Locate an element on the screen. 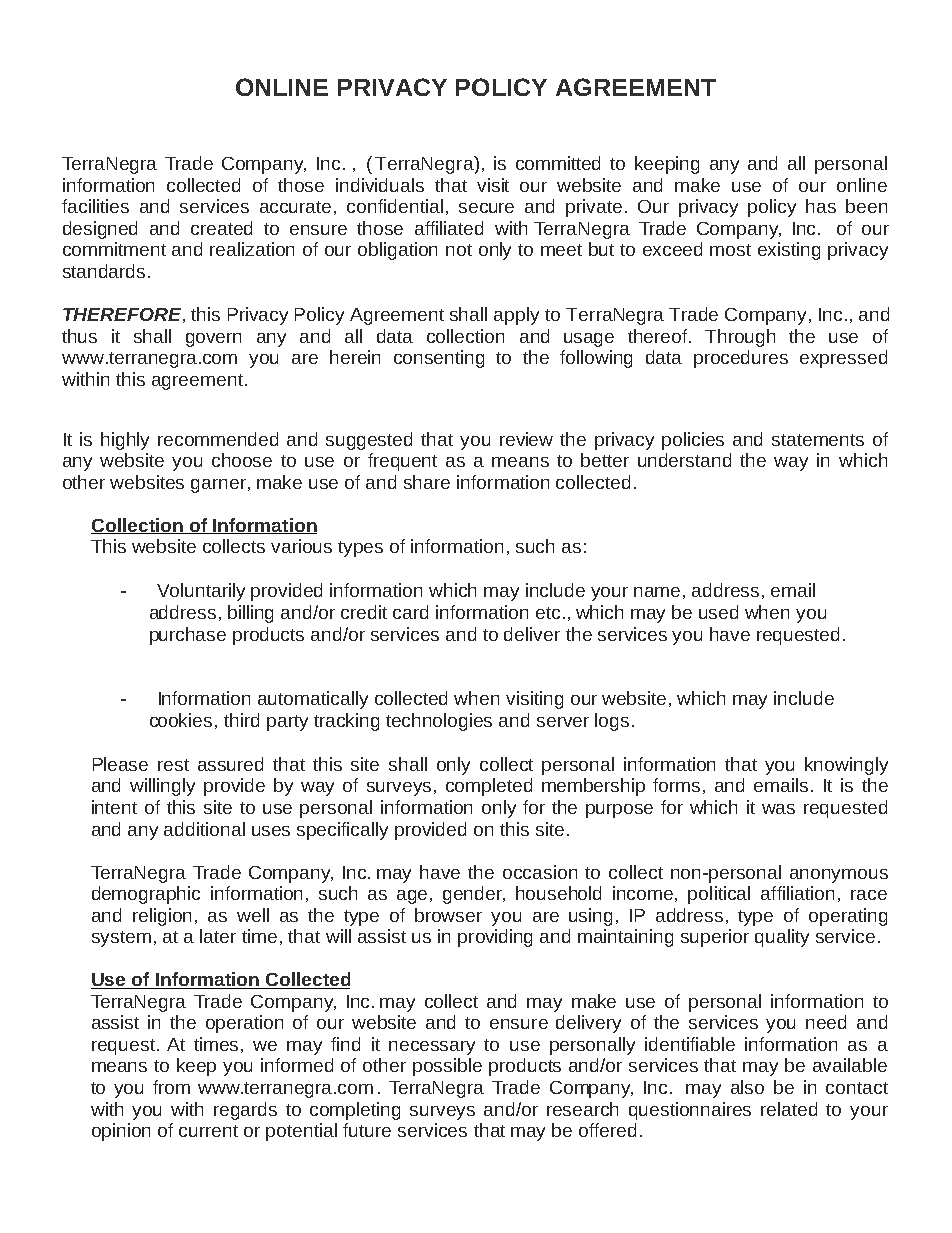 The image size is (952, 1233). from is located at coordinates (171, 1087).
